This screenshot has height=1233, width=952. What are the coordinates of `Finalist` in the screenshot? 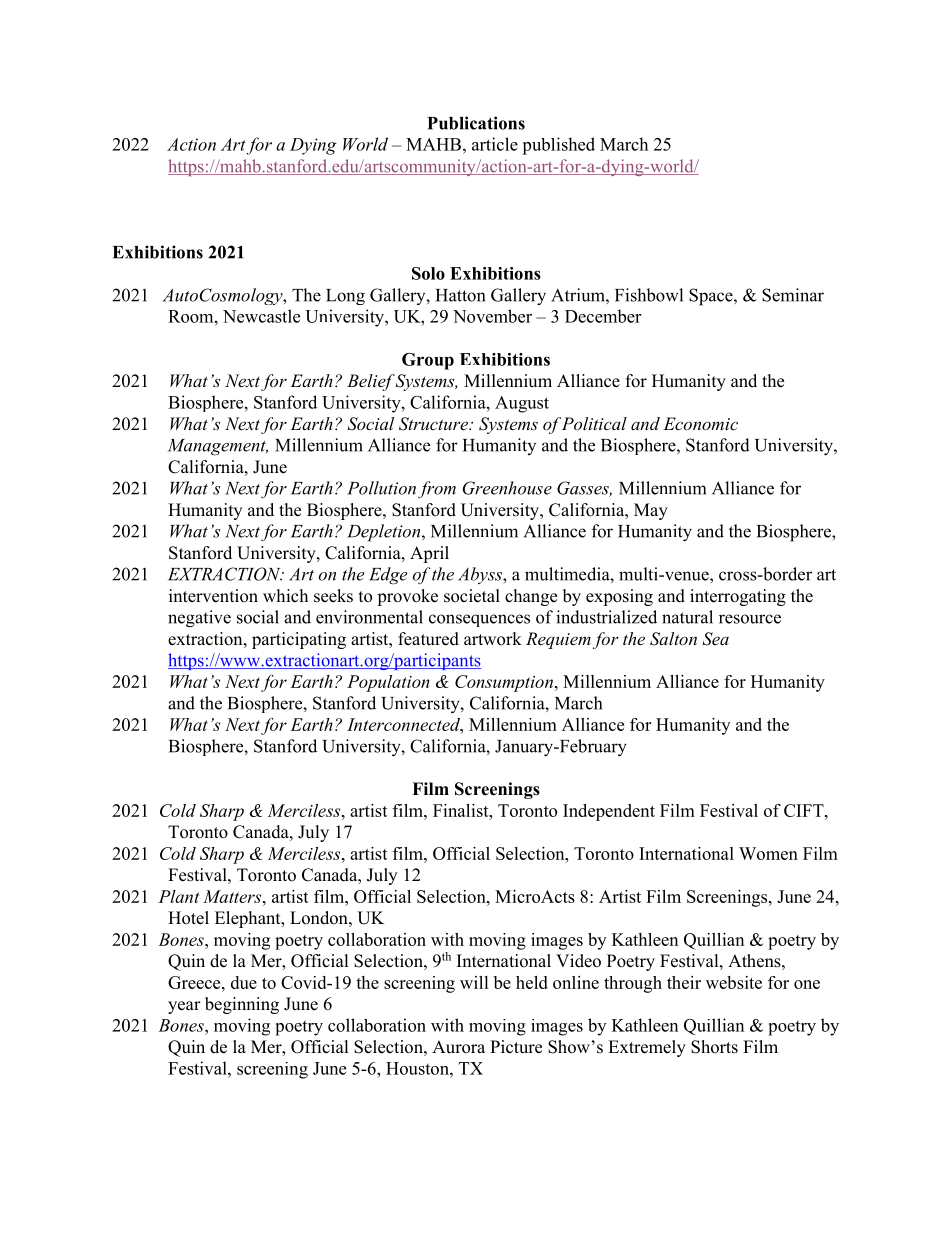 It's located at (462, 810).
